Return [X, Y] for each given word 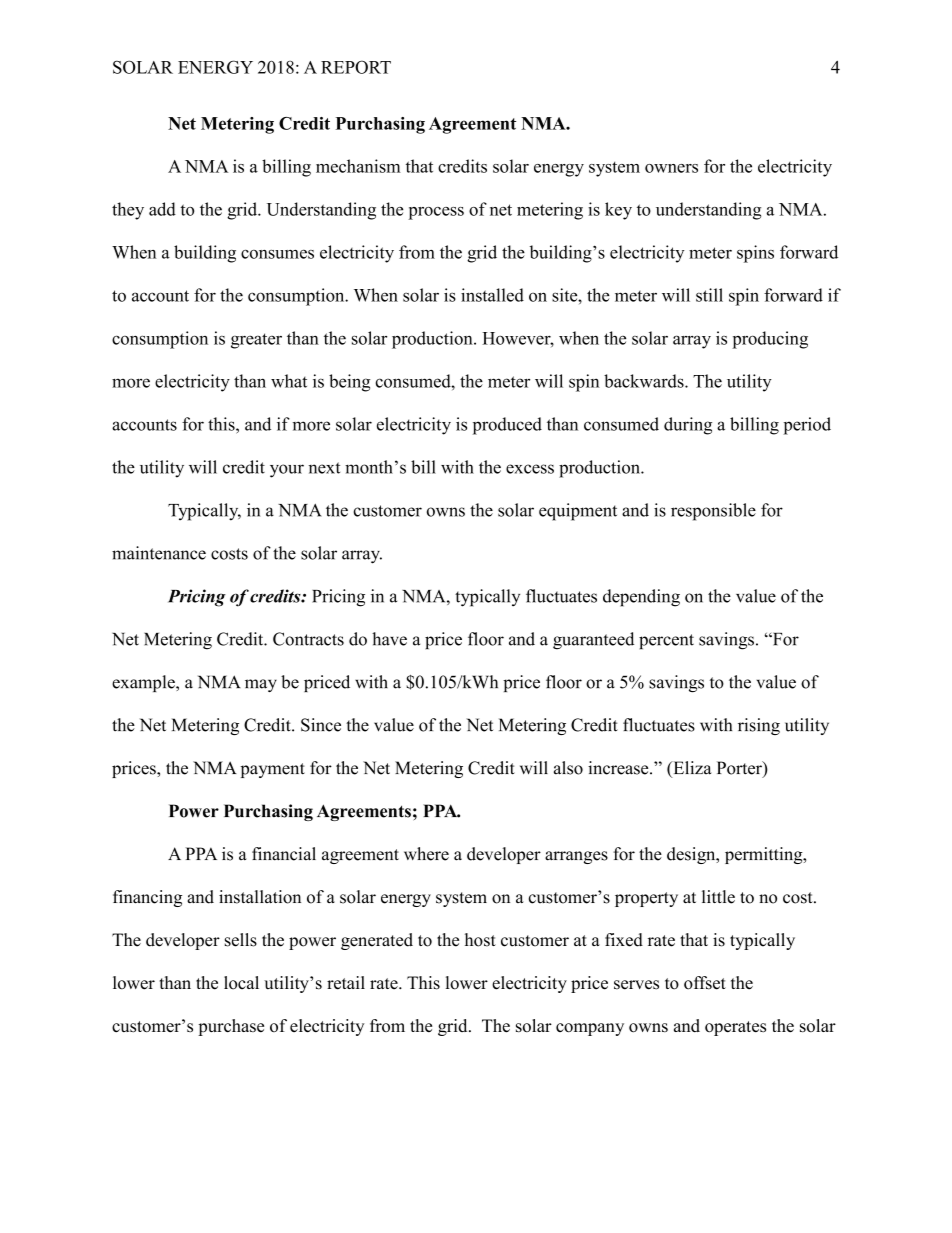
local [241, 983]
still [709, 295]
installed [492, 295]
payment [273, 770]
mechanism [358, 166]
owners [671, 168]
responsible [713, 512]
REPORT [356, 67]
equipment [578, 512]
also [568, 768]
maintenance [159, 553]
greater [256, 341]
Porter [740, 769]
